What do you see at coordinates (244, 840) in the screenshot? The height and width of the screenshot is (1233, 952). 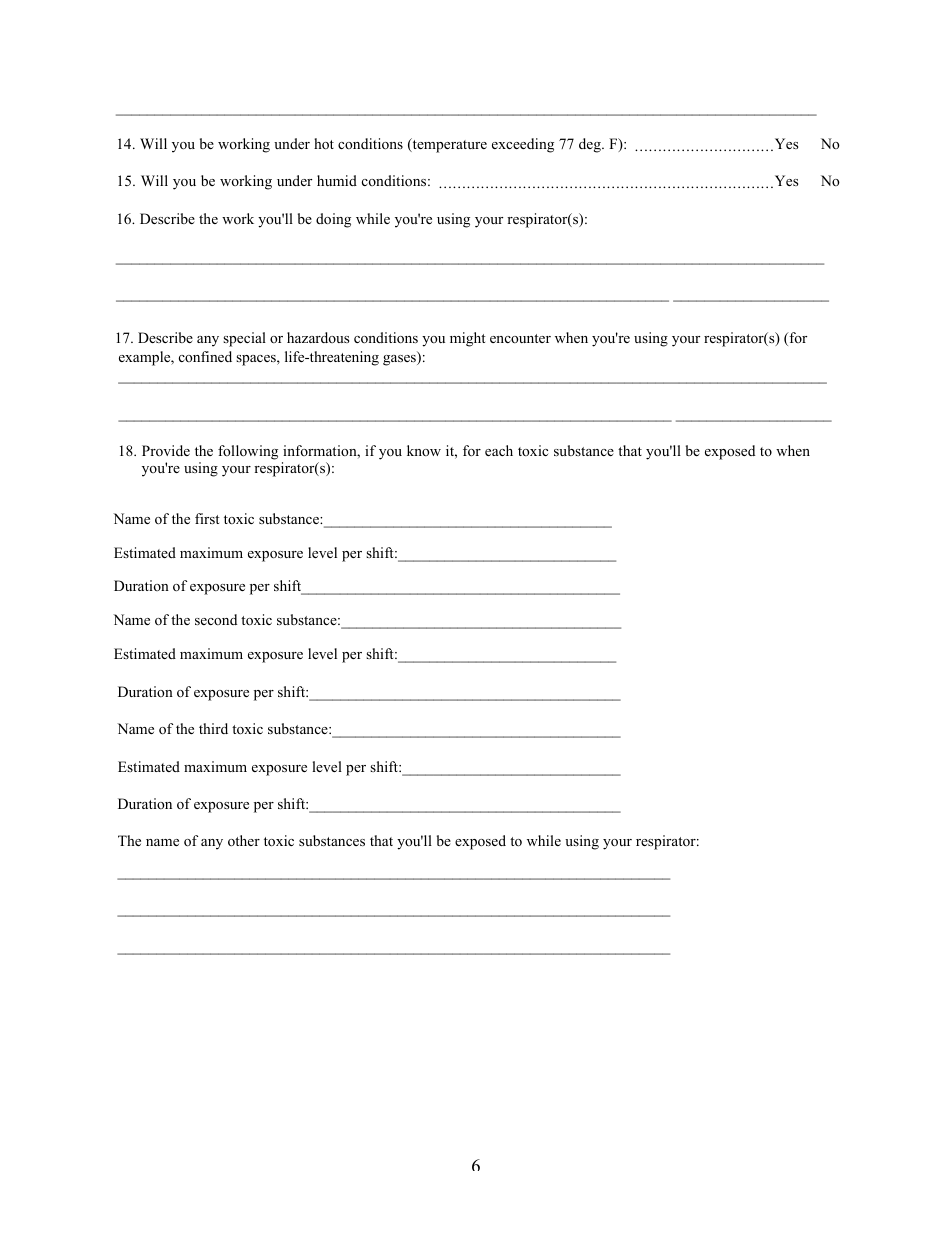 I see `other` at bounding box center [244, 840].
